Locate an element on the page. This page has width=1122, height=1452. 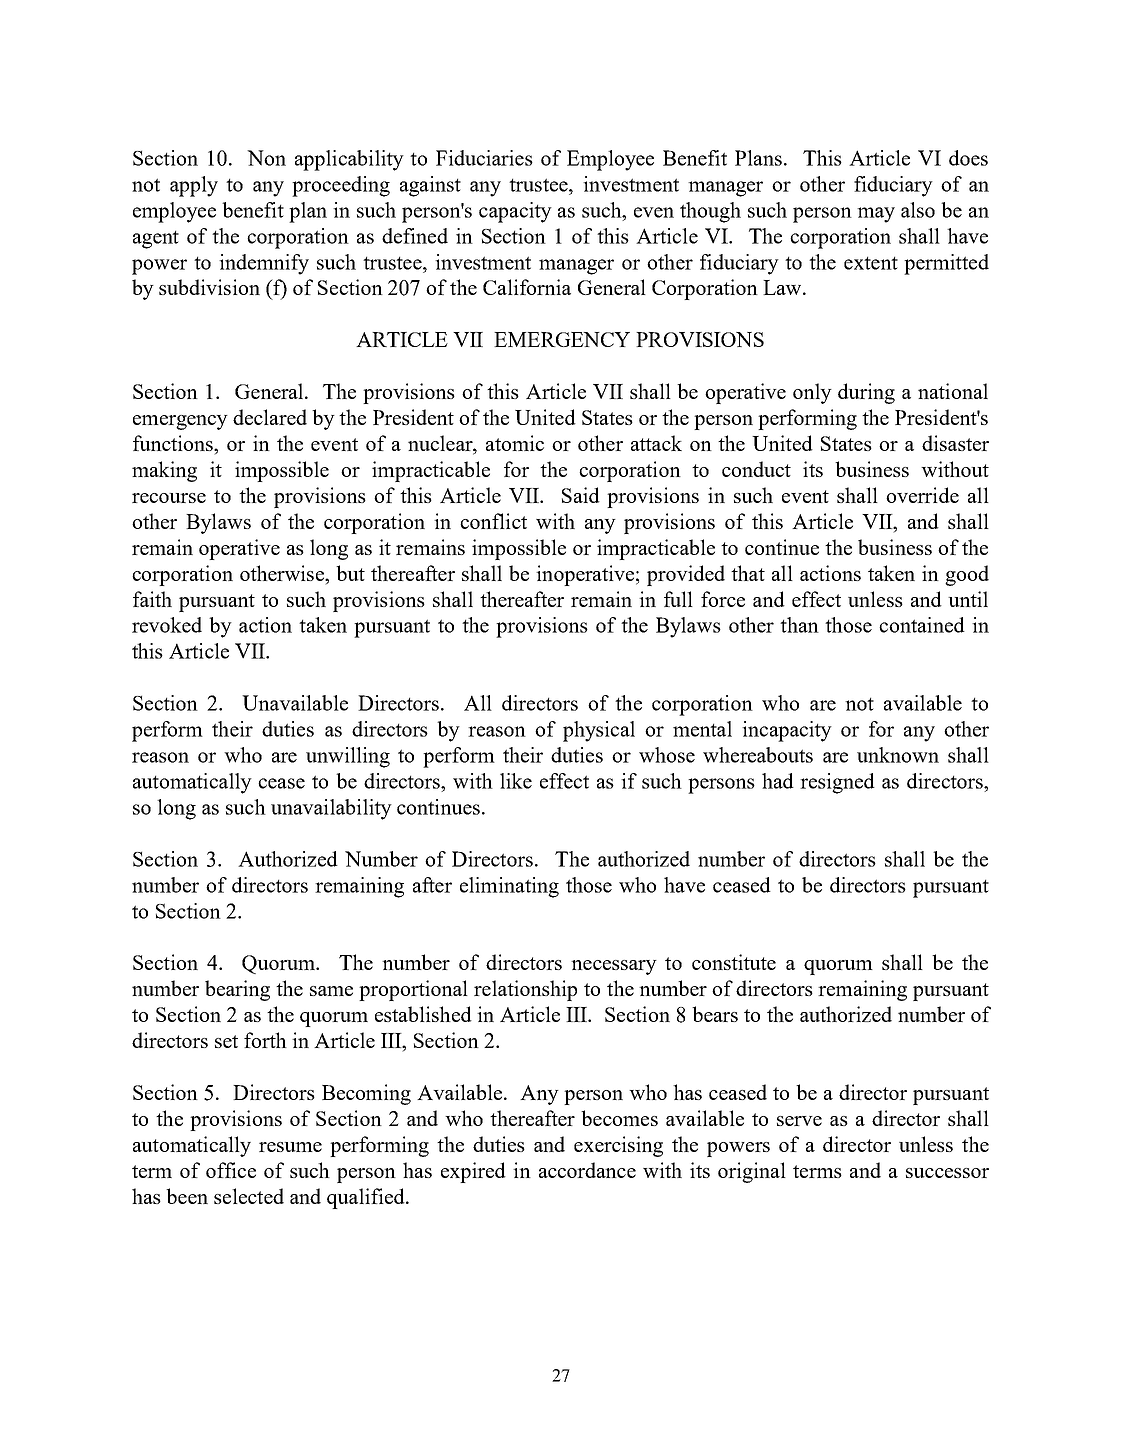
bearing is located at coordinates (237, 990).
